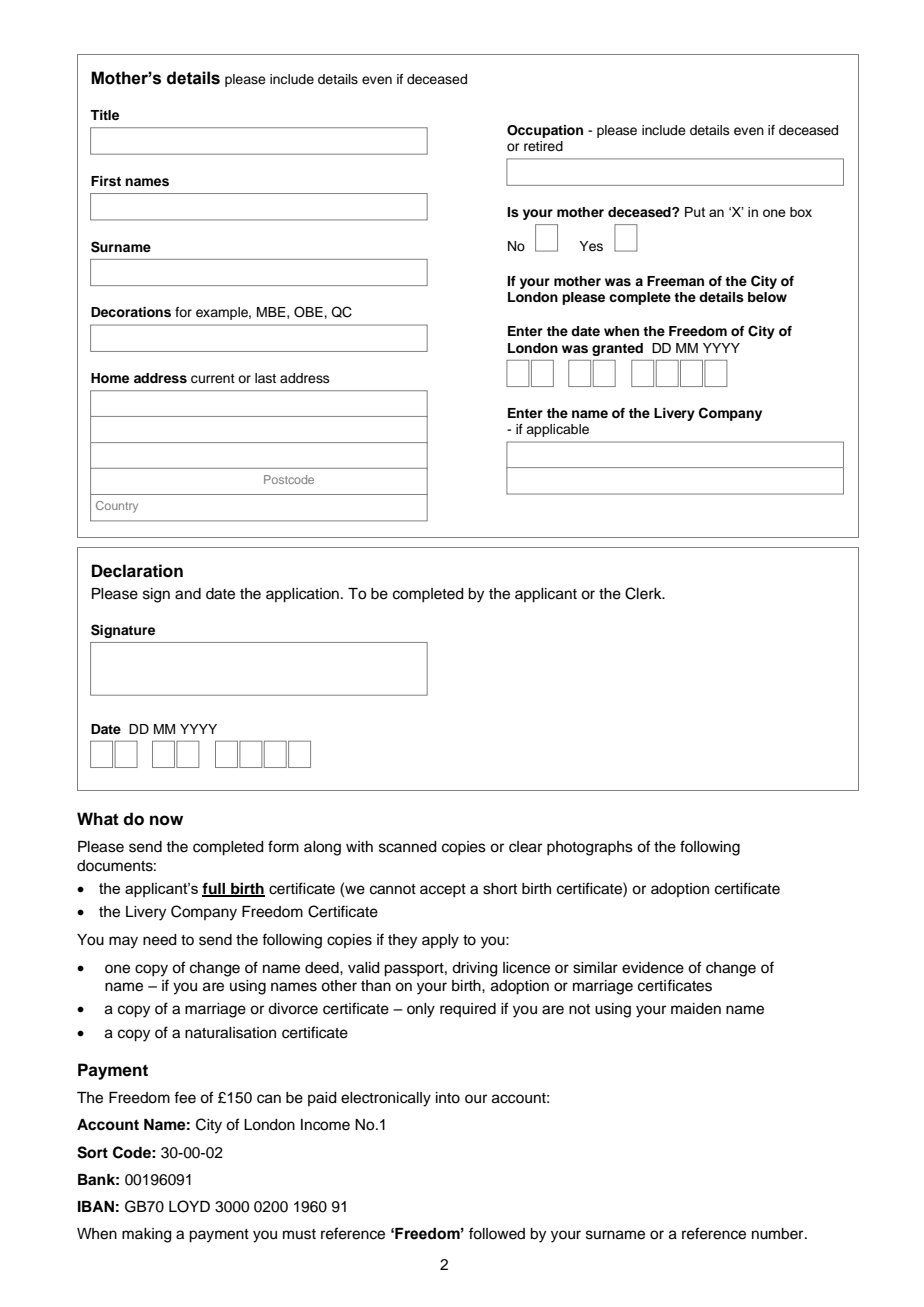 Image resolution: width=924 pixels, height=1307 pixels. Describe the element at coordinates (188, 594) in the screenshot. I see `and` at that location.
